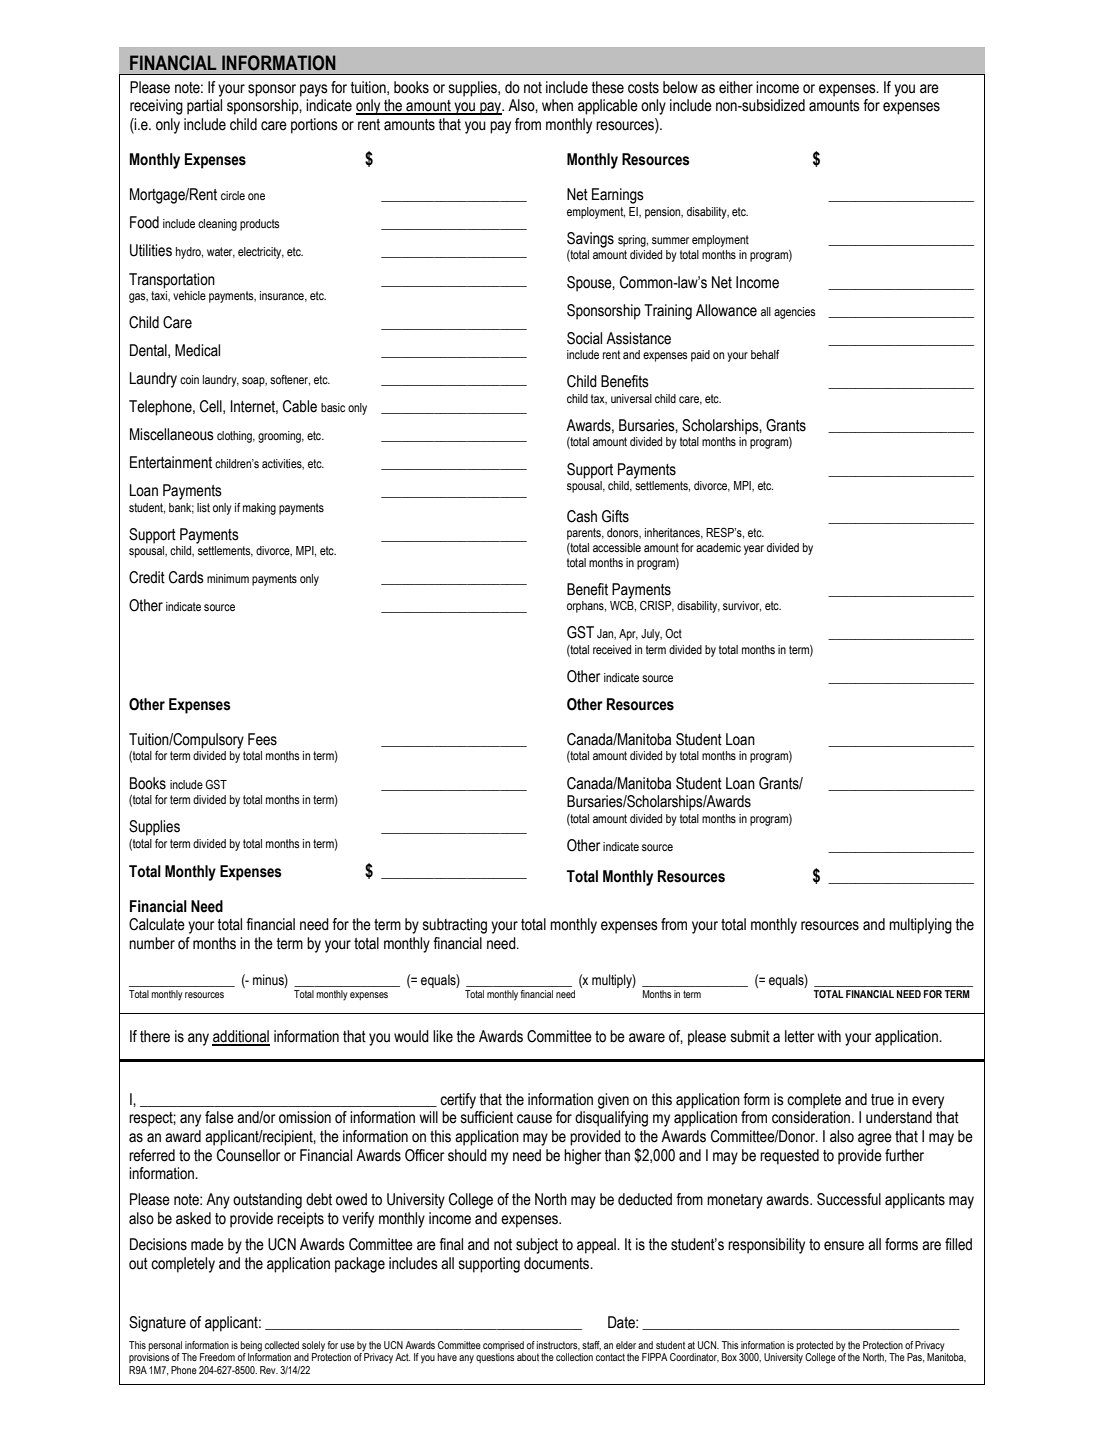 This document has height=1432, width=1106. I want to click on with, so click(829, 1036).
